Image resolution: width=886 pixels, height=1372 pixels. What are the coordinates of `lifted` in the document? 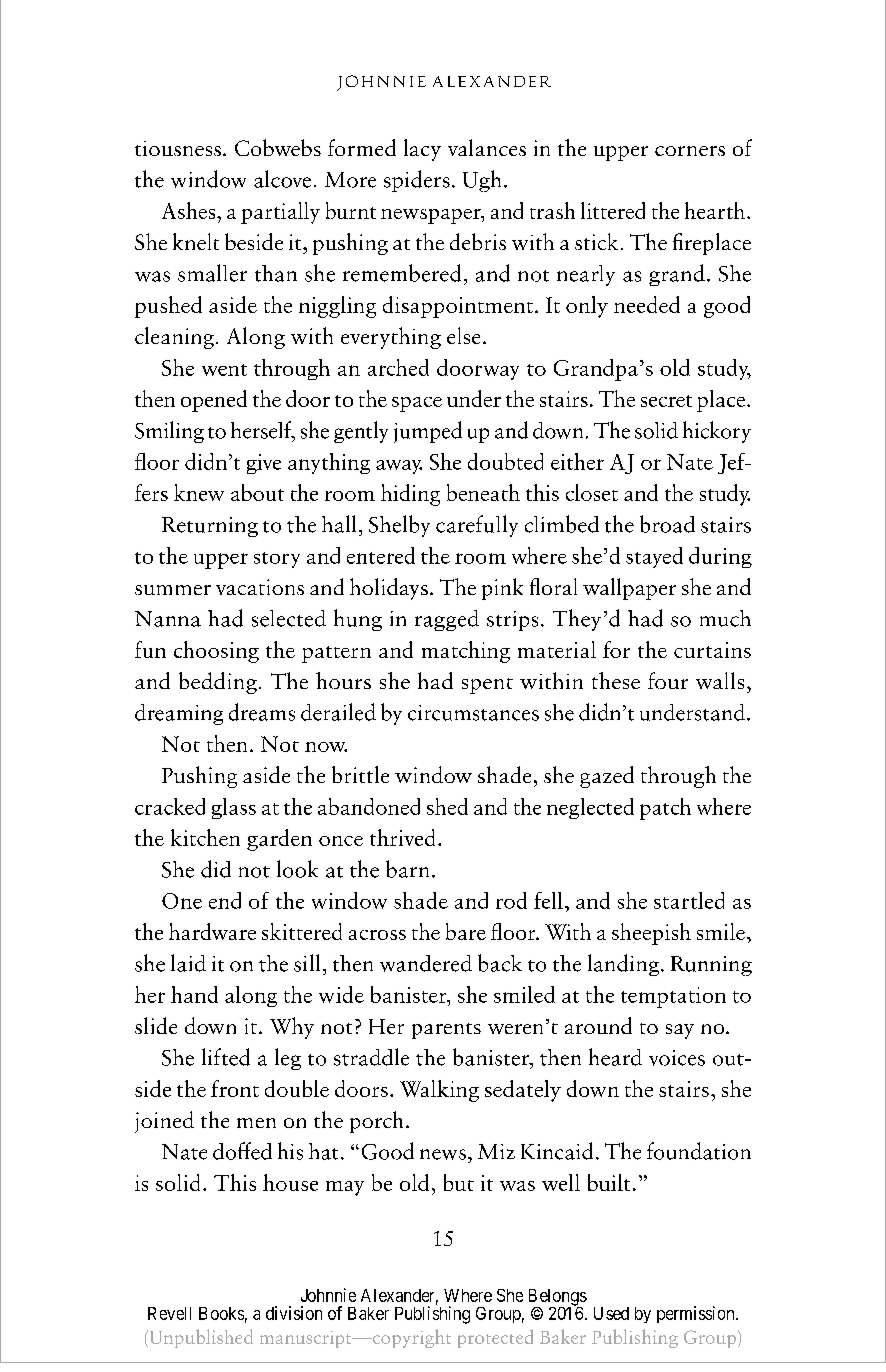 It's located at (226, 1057).
